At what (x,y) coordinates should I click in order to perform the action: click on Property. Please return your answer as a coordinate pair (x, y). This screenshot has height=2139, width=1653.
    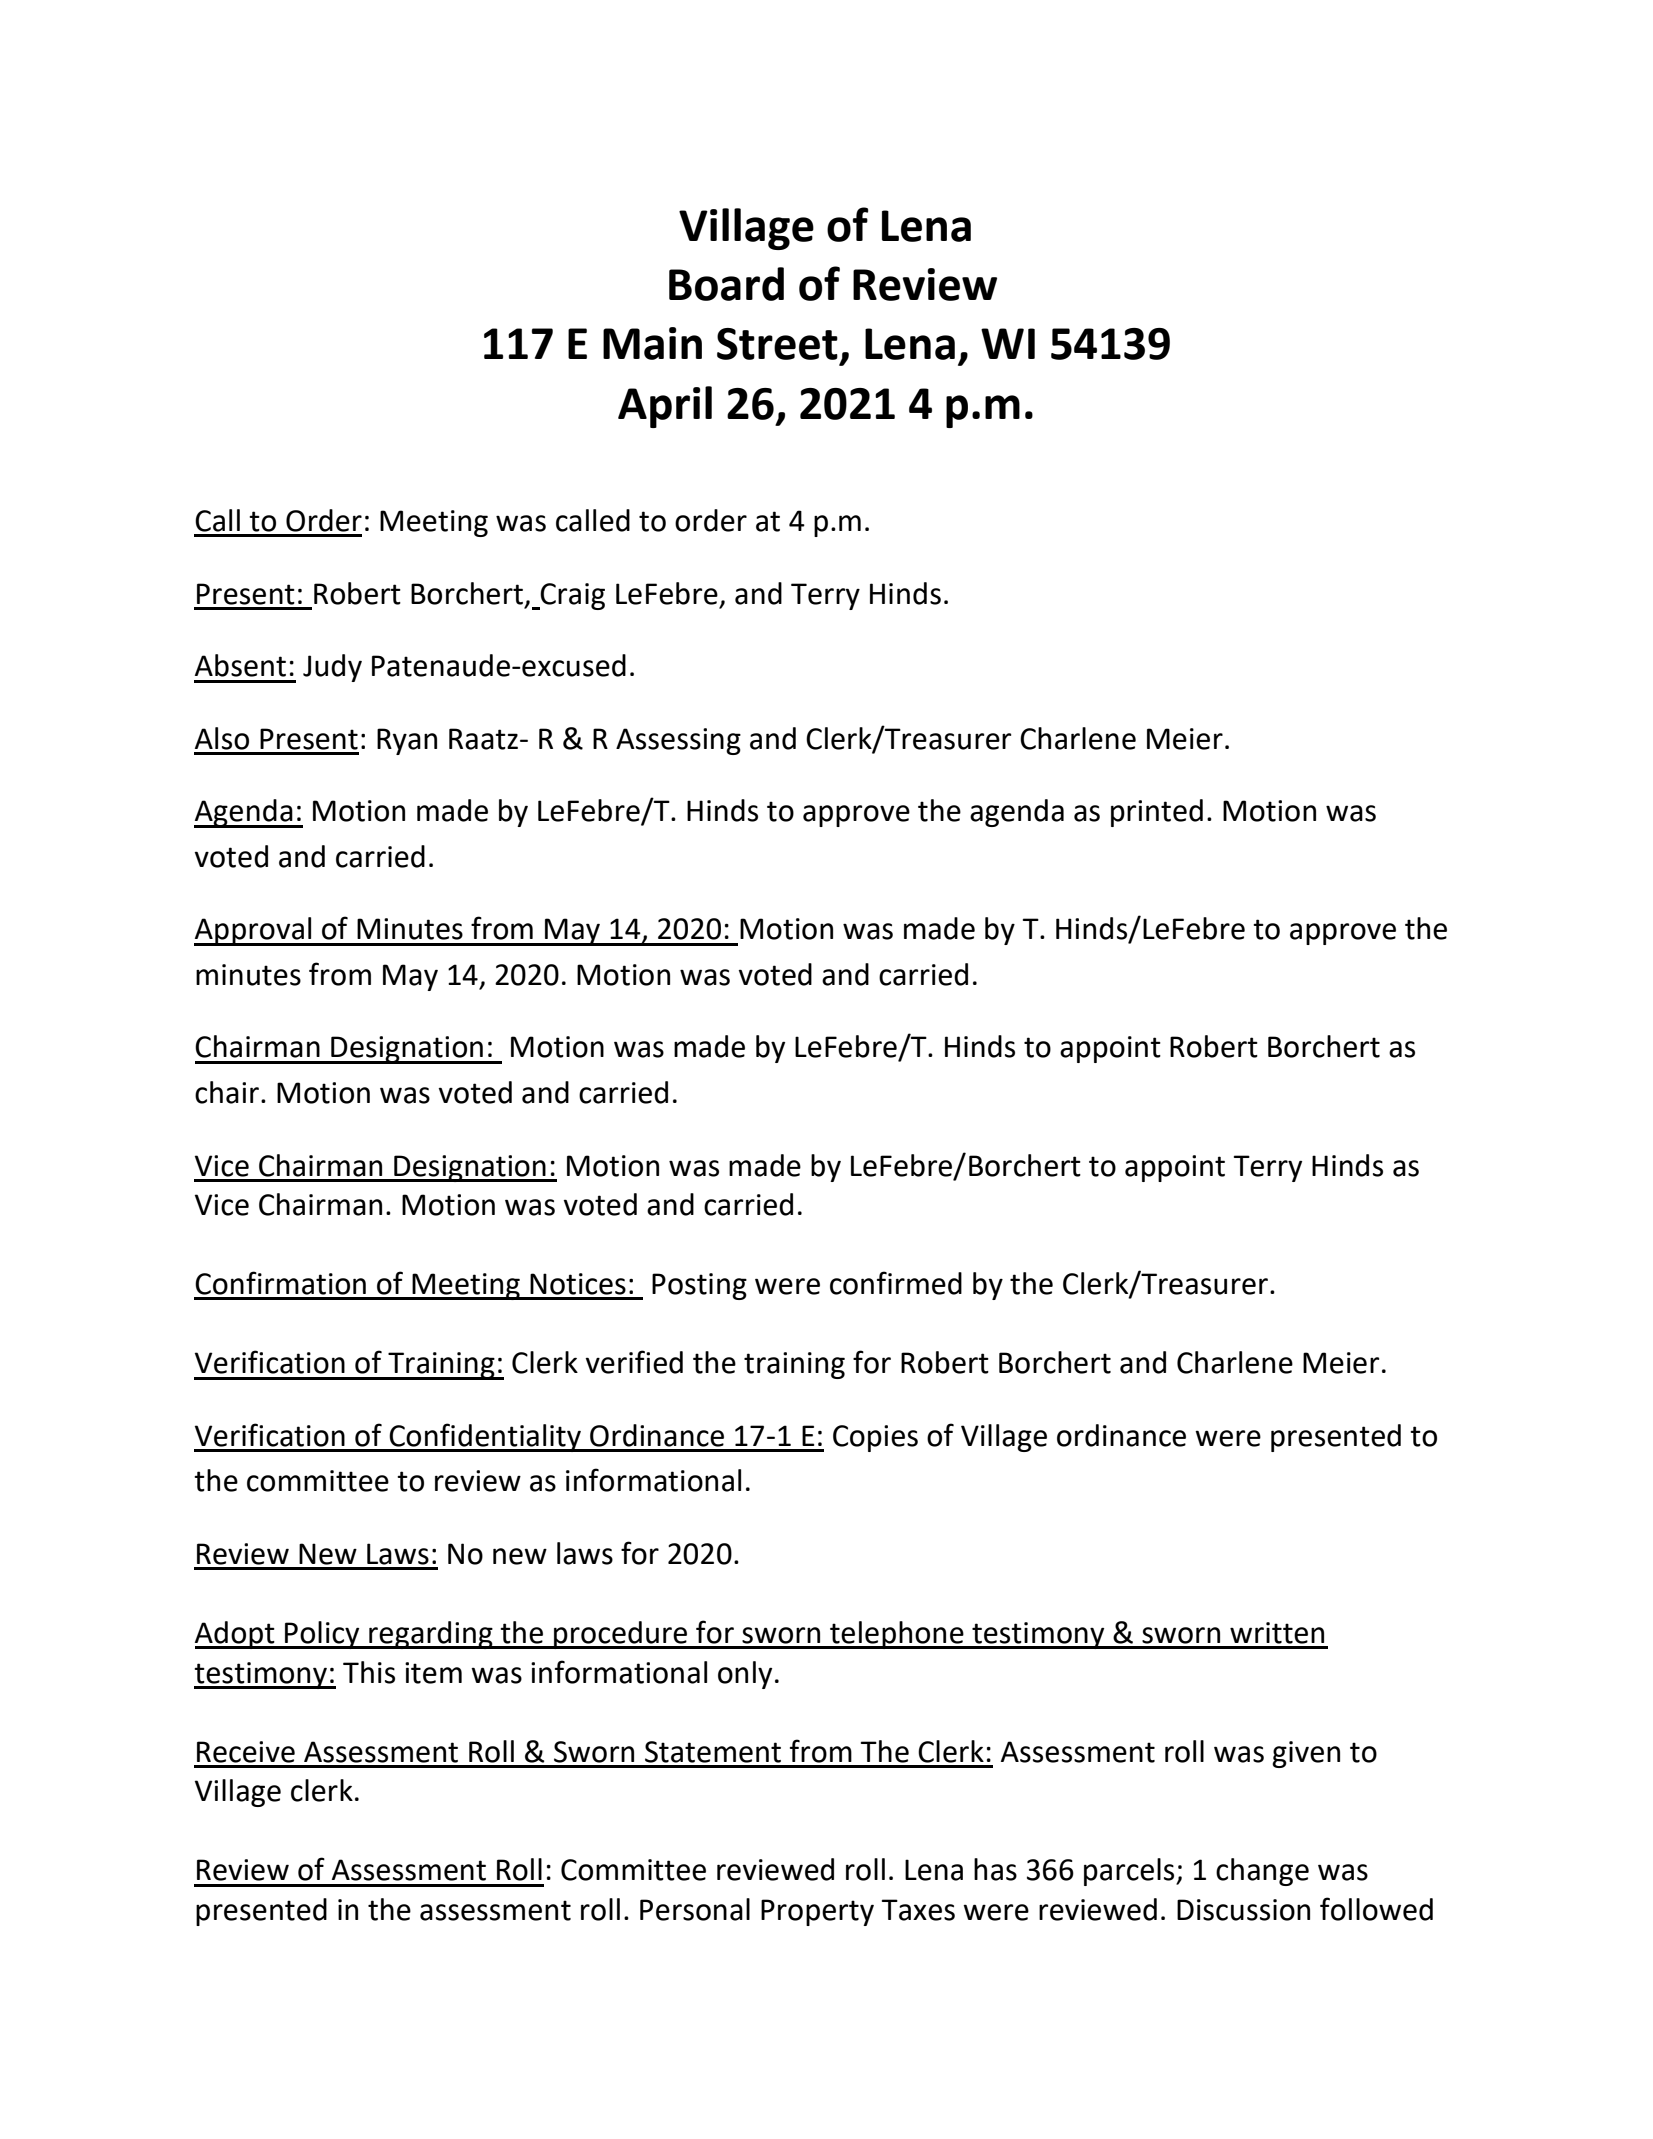
    Looking at the image, I should click on (817, 1912).
